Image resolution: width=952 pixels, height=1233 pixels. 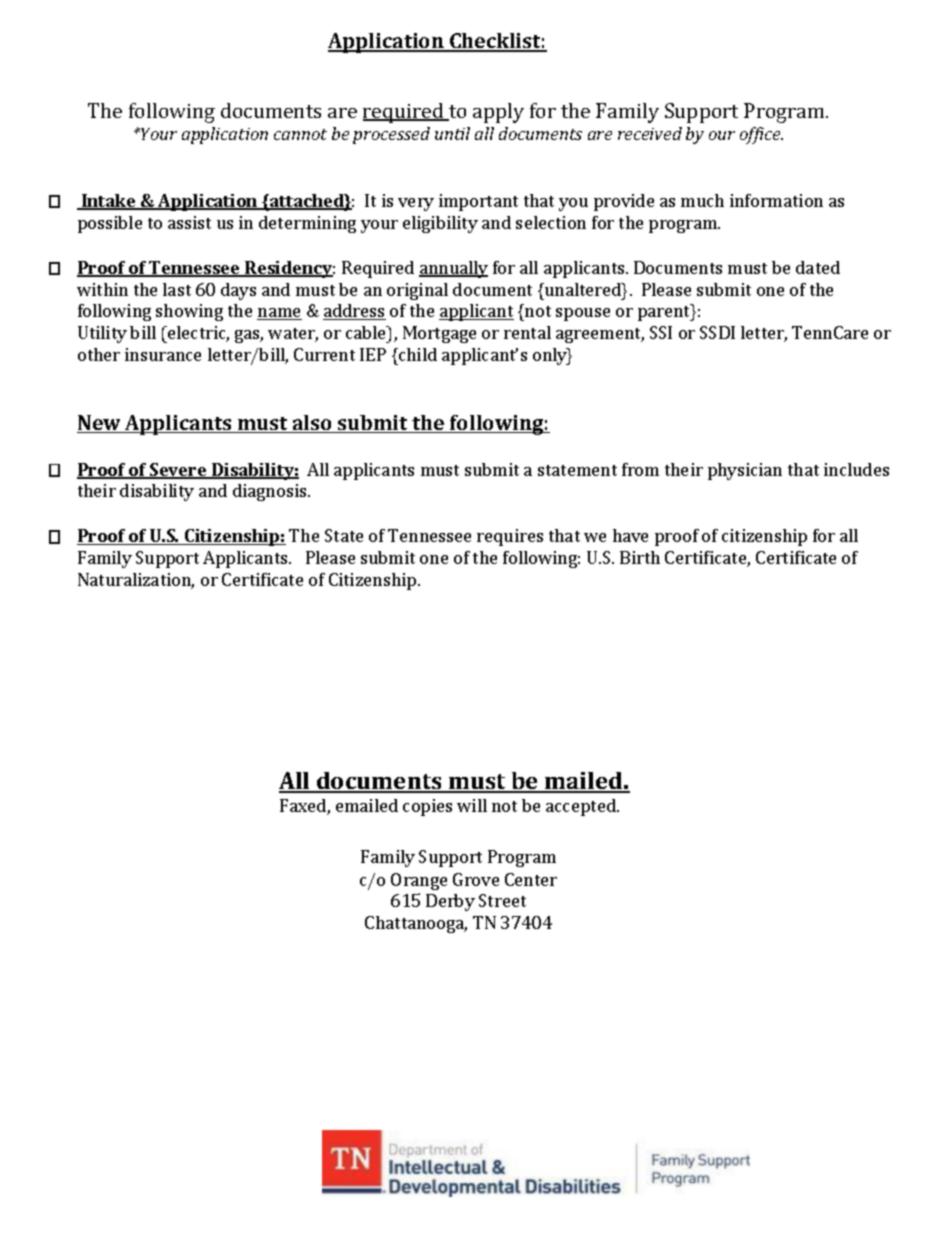 What do you see at coordinates (717, 332) in the page?
I see `SSDI` at bounding box center [717, 332].
